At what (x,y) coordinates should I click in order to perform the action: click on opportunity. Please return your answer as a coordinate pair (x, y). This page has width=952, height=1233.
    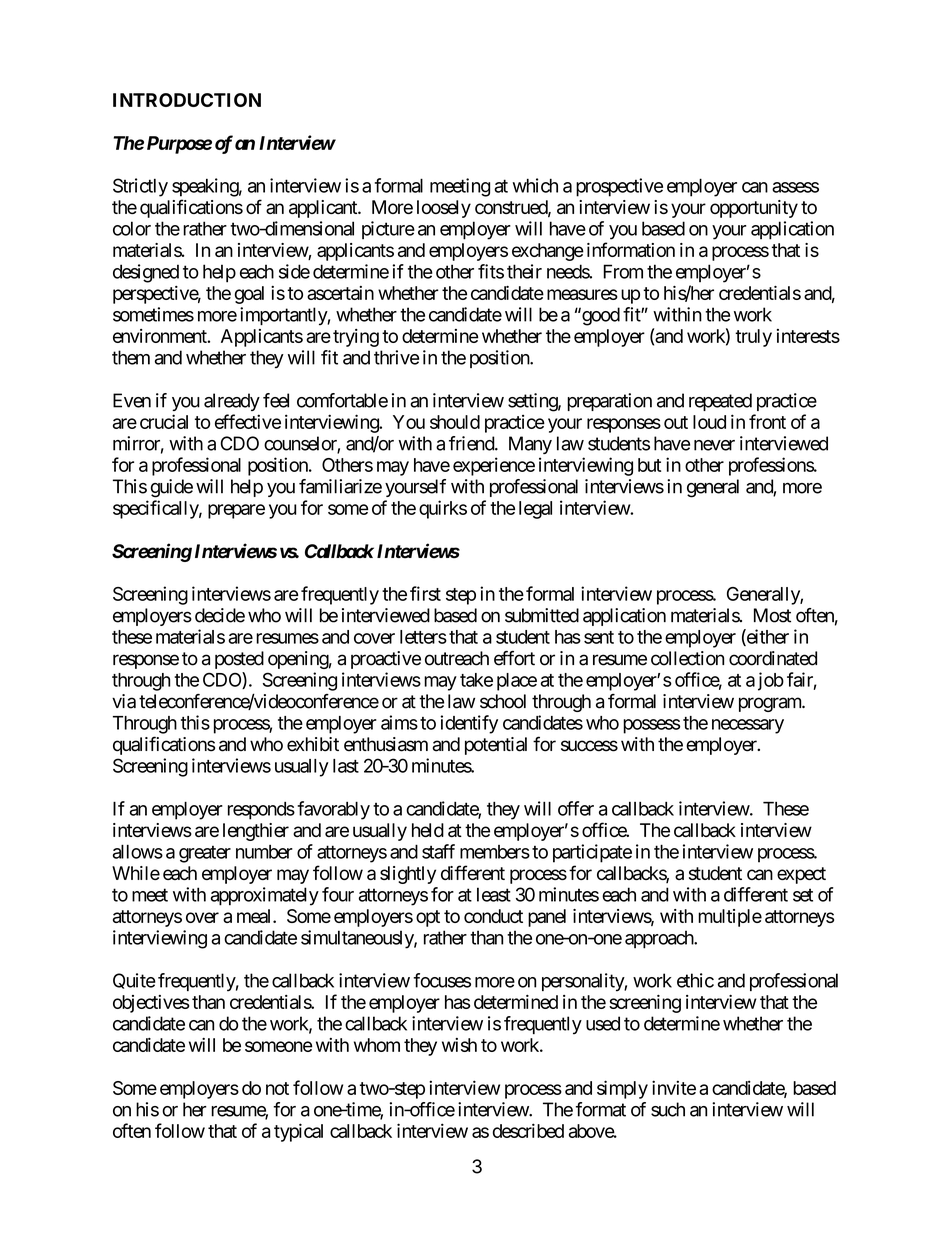
    Looking at the image, I should click on (754, 209).
